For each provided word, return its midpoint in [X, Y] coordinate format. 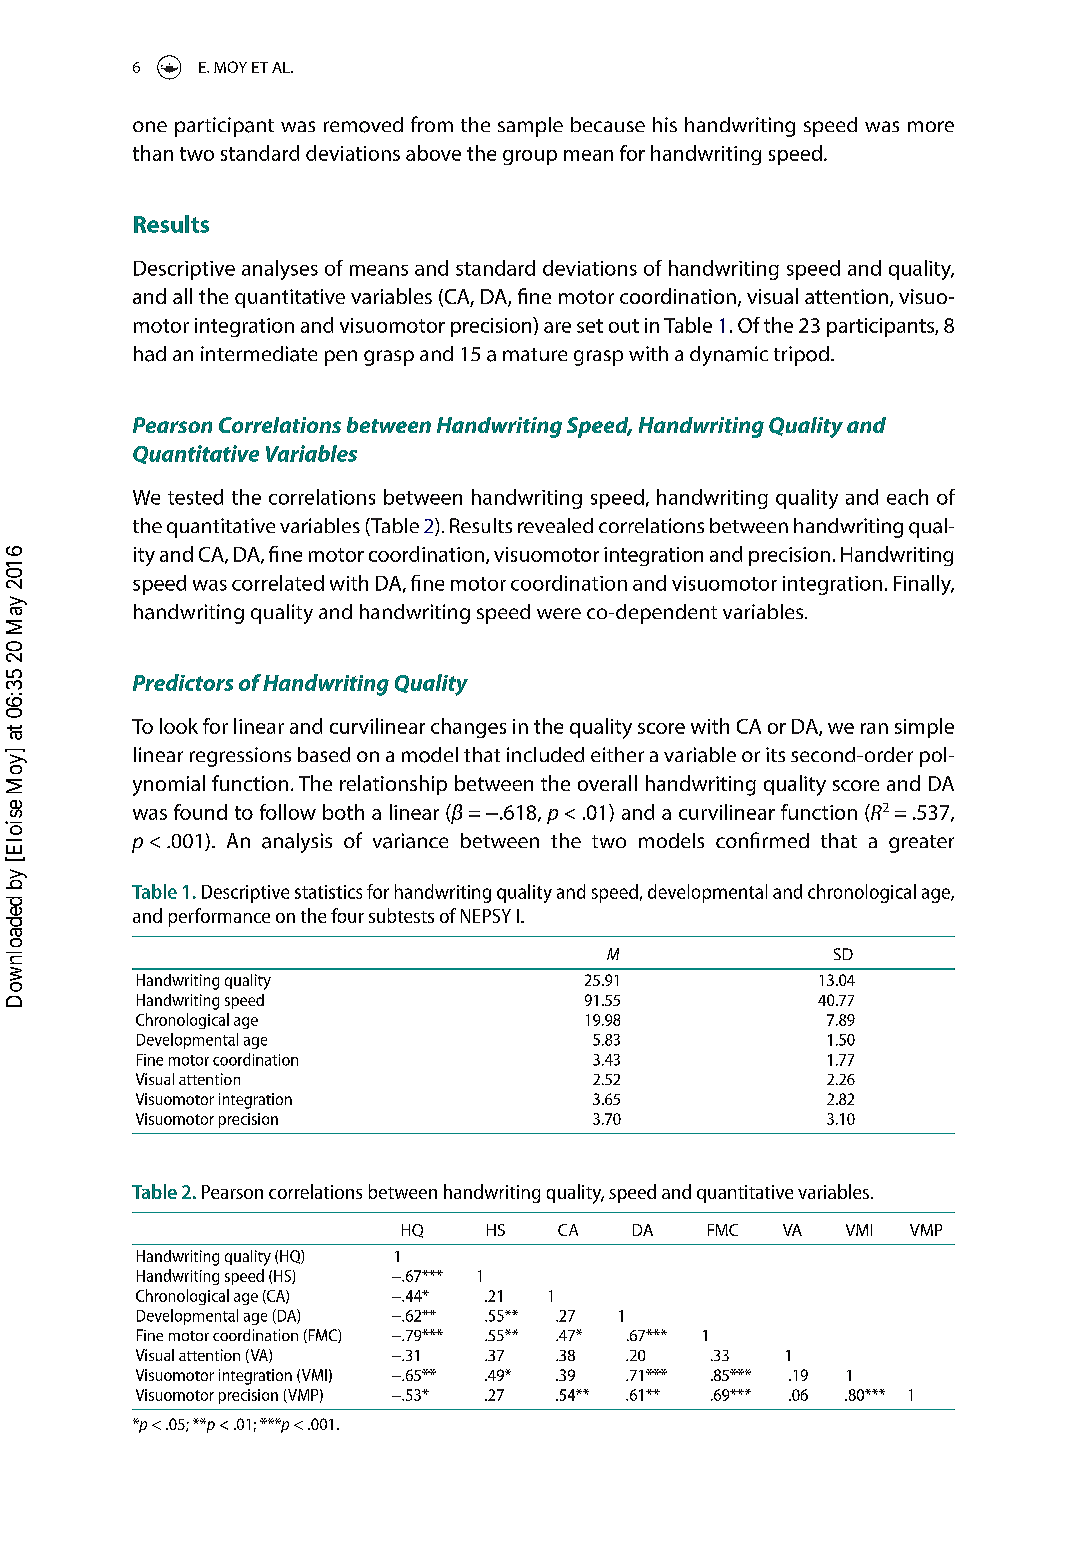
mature [535, 354]
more [931, 126]
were [559, 613]
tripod [801, 356]
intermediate [259, 354]
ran [874, 728]
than [153, 153]
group [530, 157]
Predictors [183, 682]
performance [219, 917]
